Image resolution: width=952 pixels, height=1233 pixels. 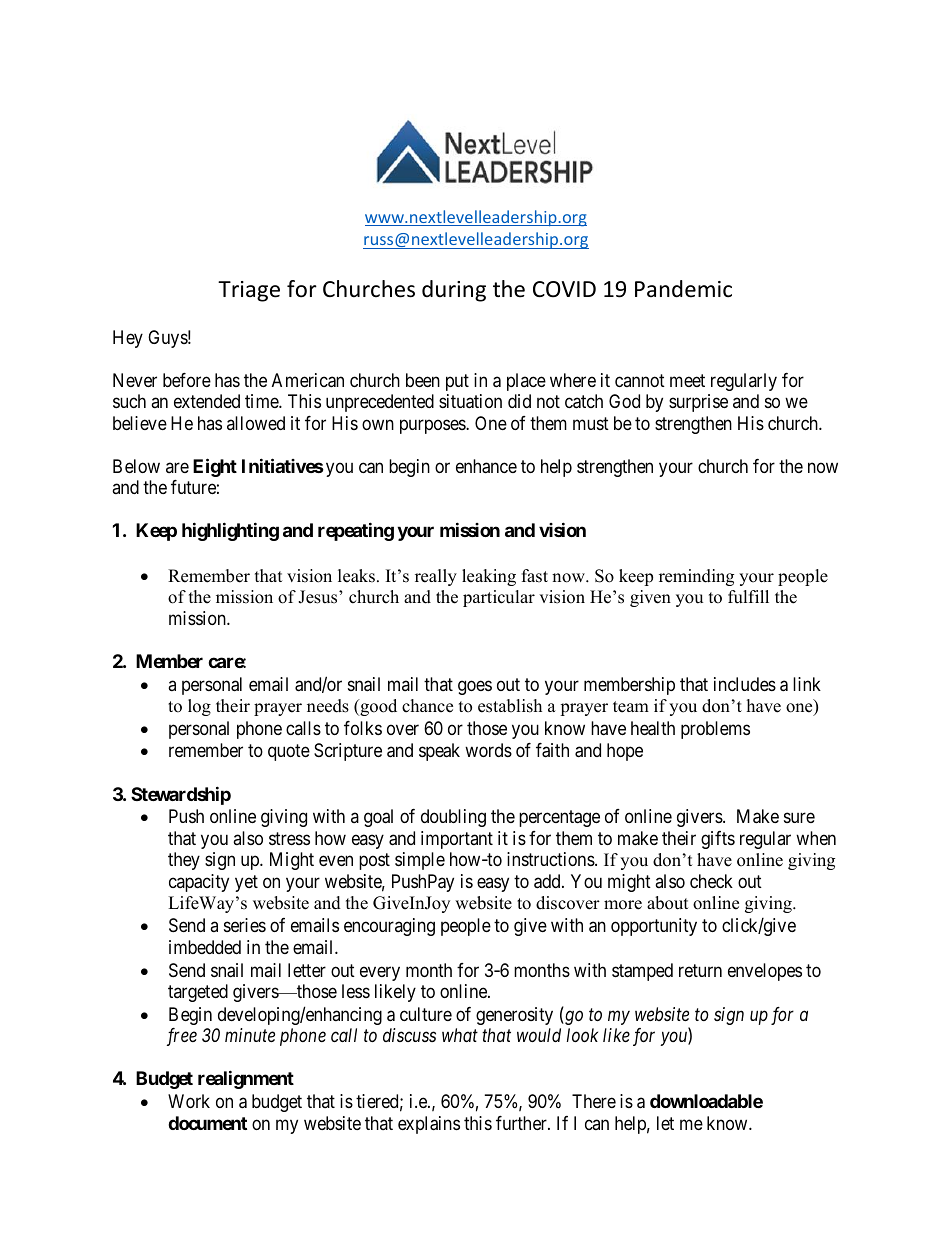 I want to click on explains, so click(x=429, y=1125).
